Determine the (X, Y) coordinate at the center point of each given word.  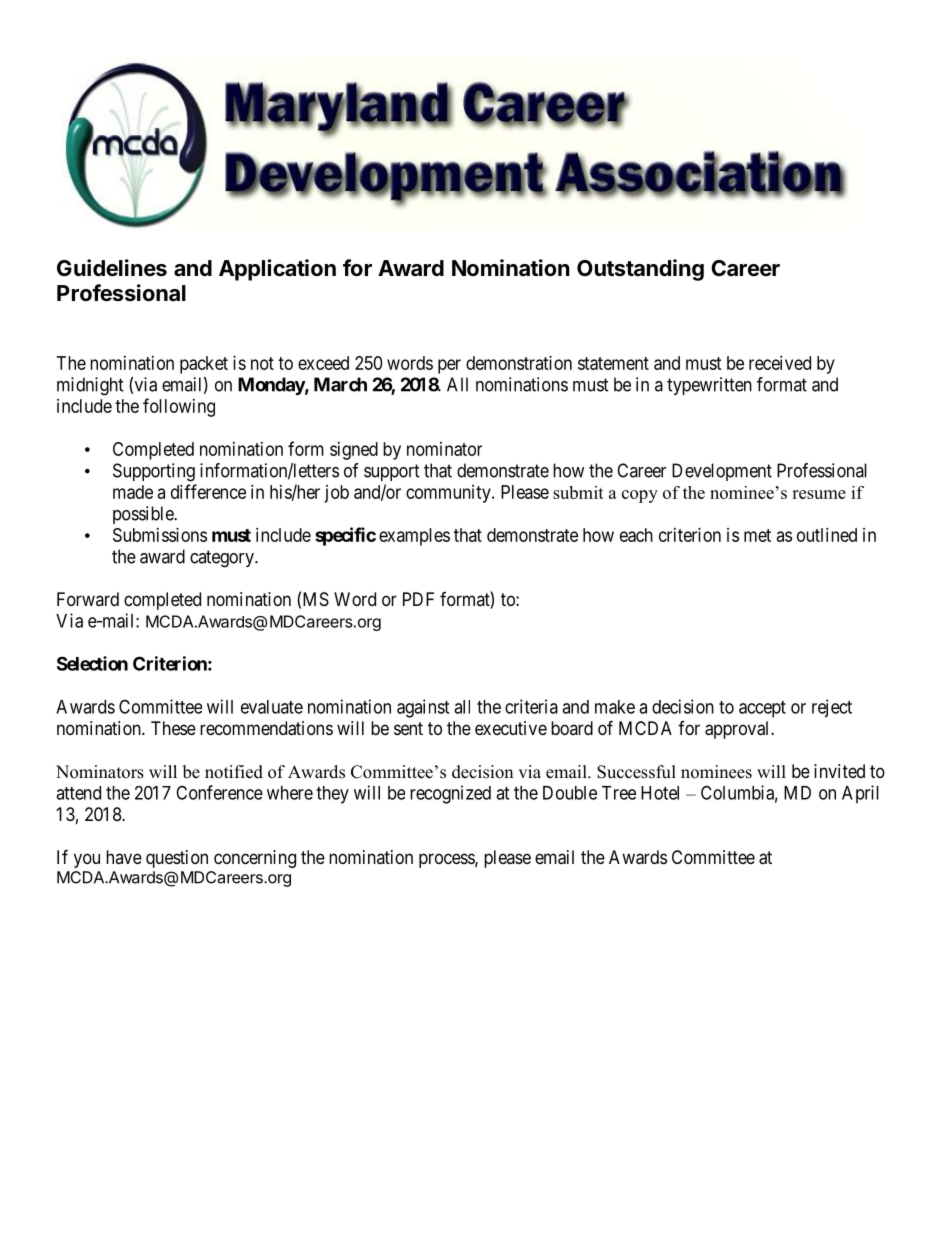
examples (414, 537)
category (223, 559)
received (780, 363)
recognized (450, 794)
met (757, 535)
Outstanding (640, 270)
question (177, 859)
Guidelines (112, 268)
